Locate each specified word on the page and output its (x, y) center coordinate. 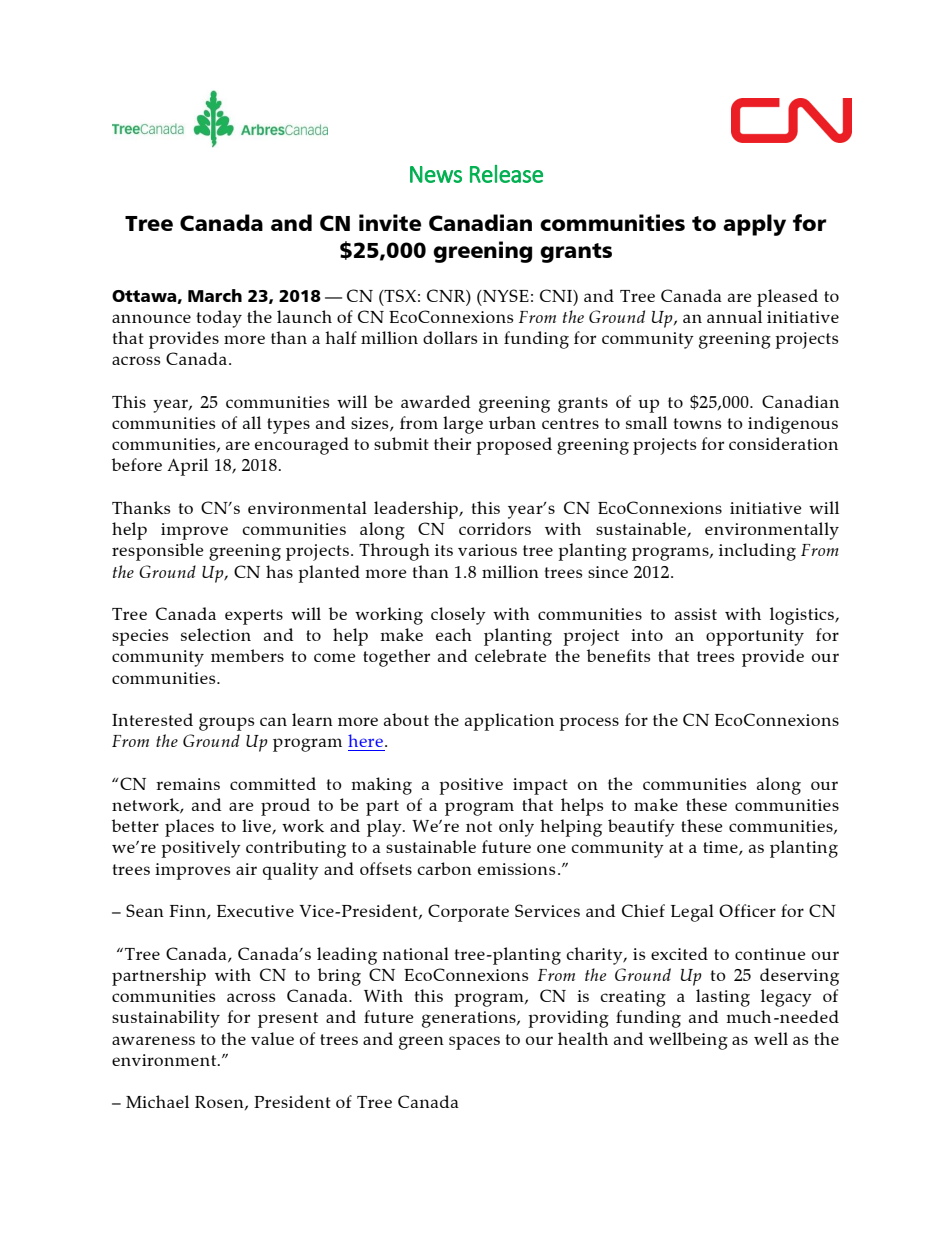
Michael (157, 1101)
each (454, 634)
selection (216, 634)
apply (754, 225)
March (215, 295)
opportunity (755, 637)
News (436, 174)
